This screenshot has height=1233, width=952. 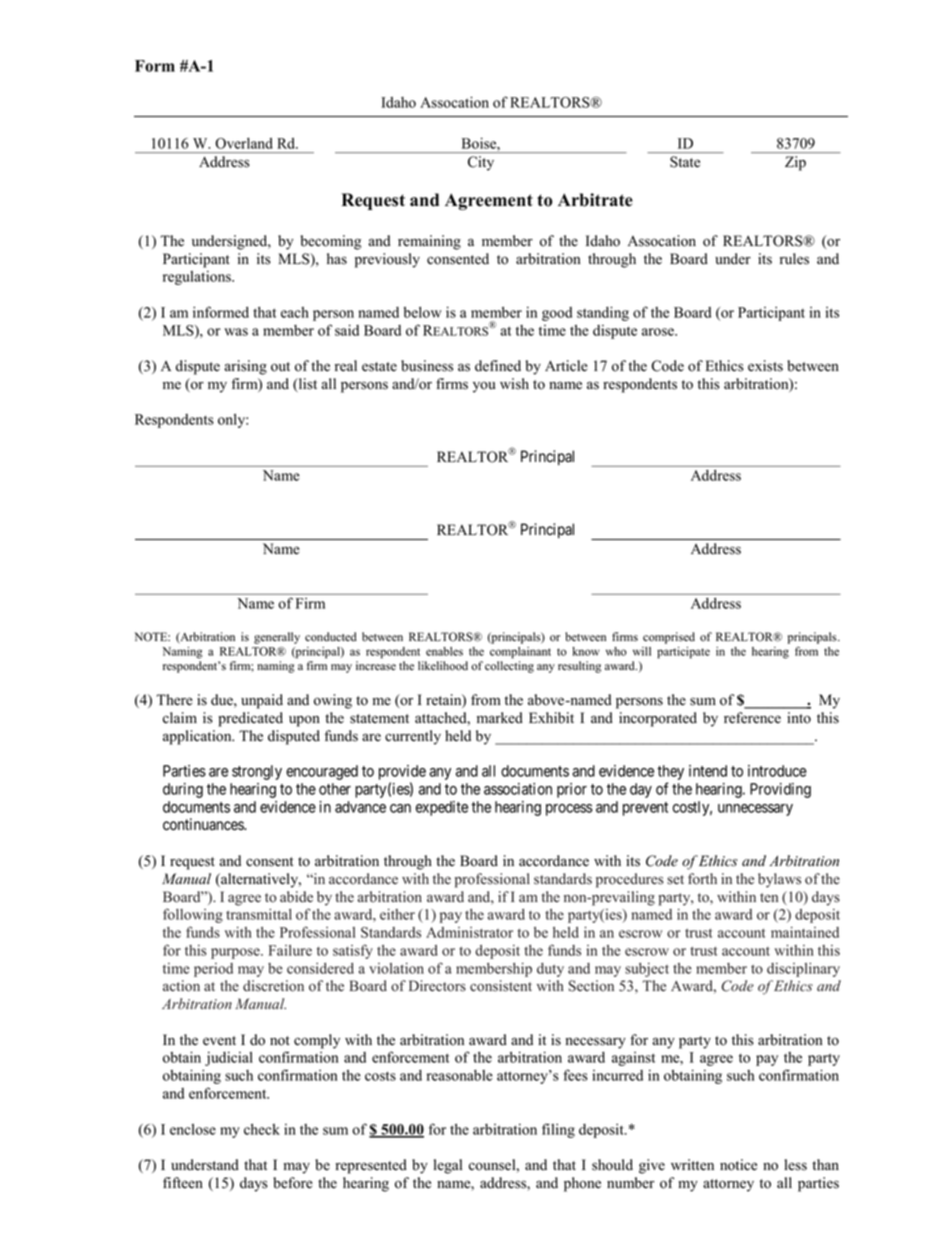 What do you see at coordinates (448, 1166) in the screenshot?
I see `legal` at bounding box center [448, 1166].
